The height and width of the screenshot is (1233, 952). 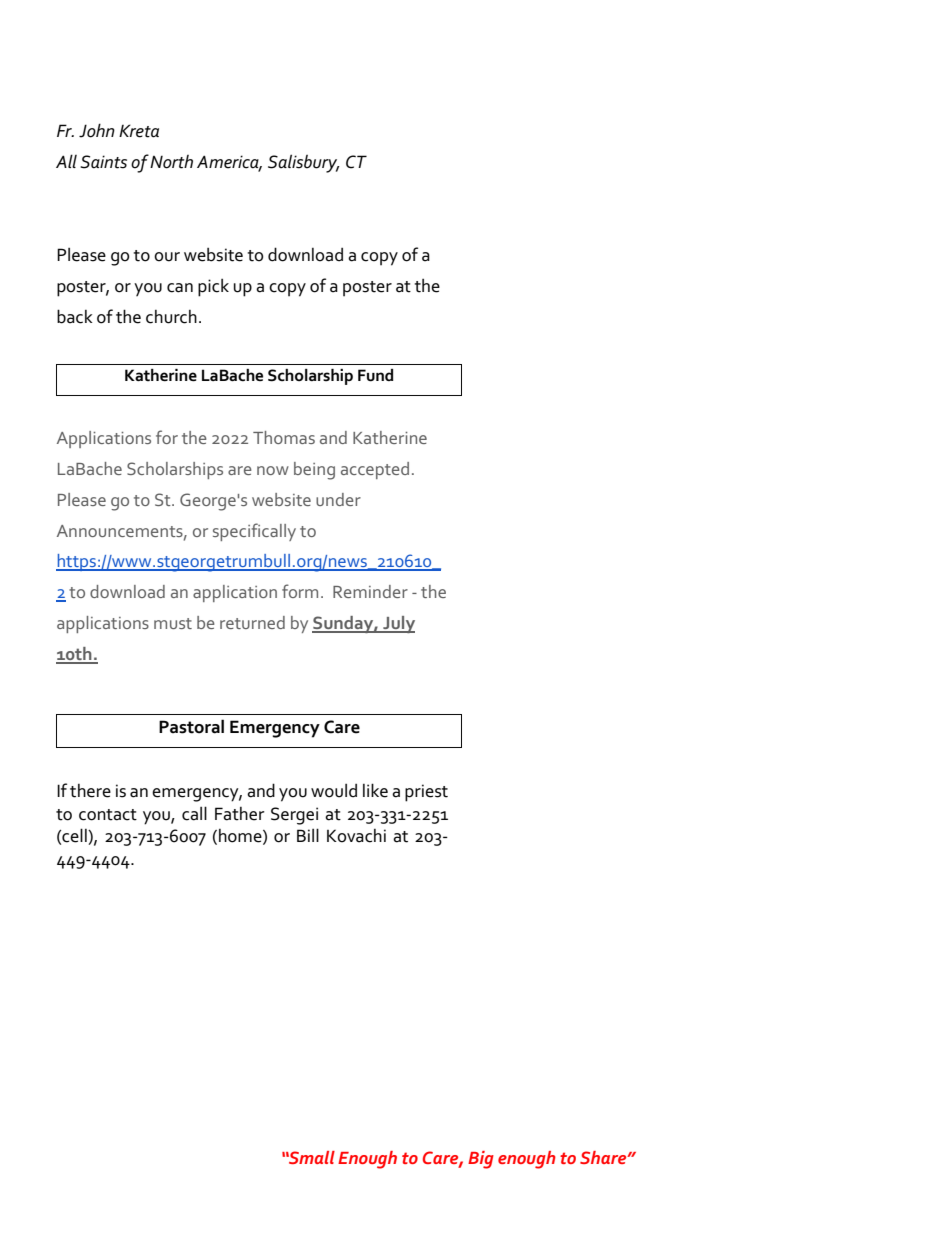 I want to click on church, so click(x=171, y=317).
